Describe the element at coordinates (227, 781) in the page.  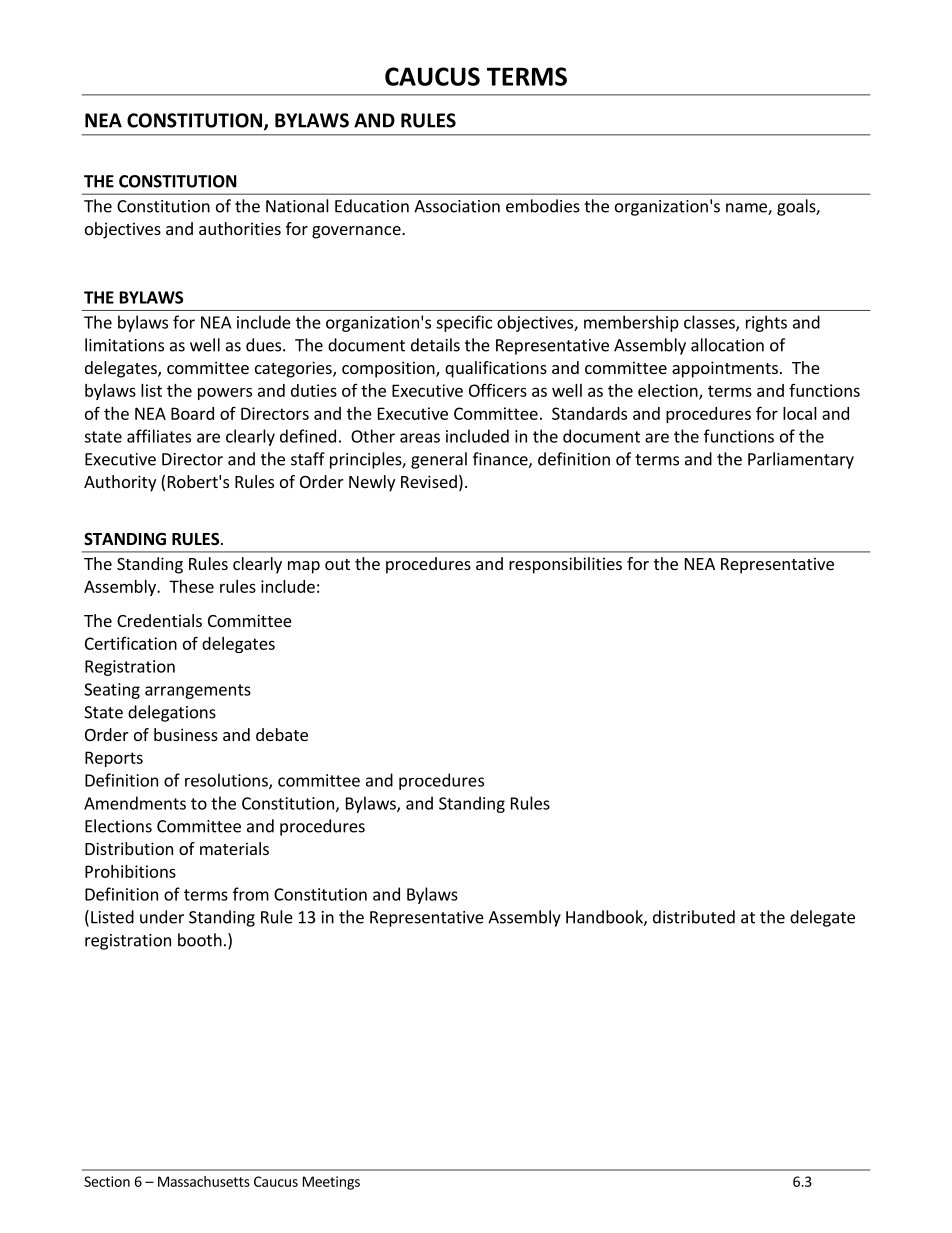
I see `resolutions` at that location.
